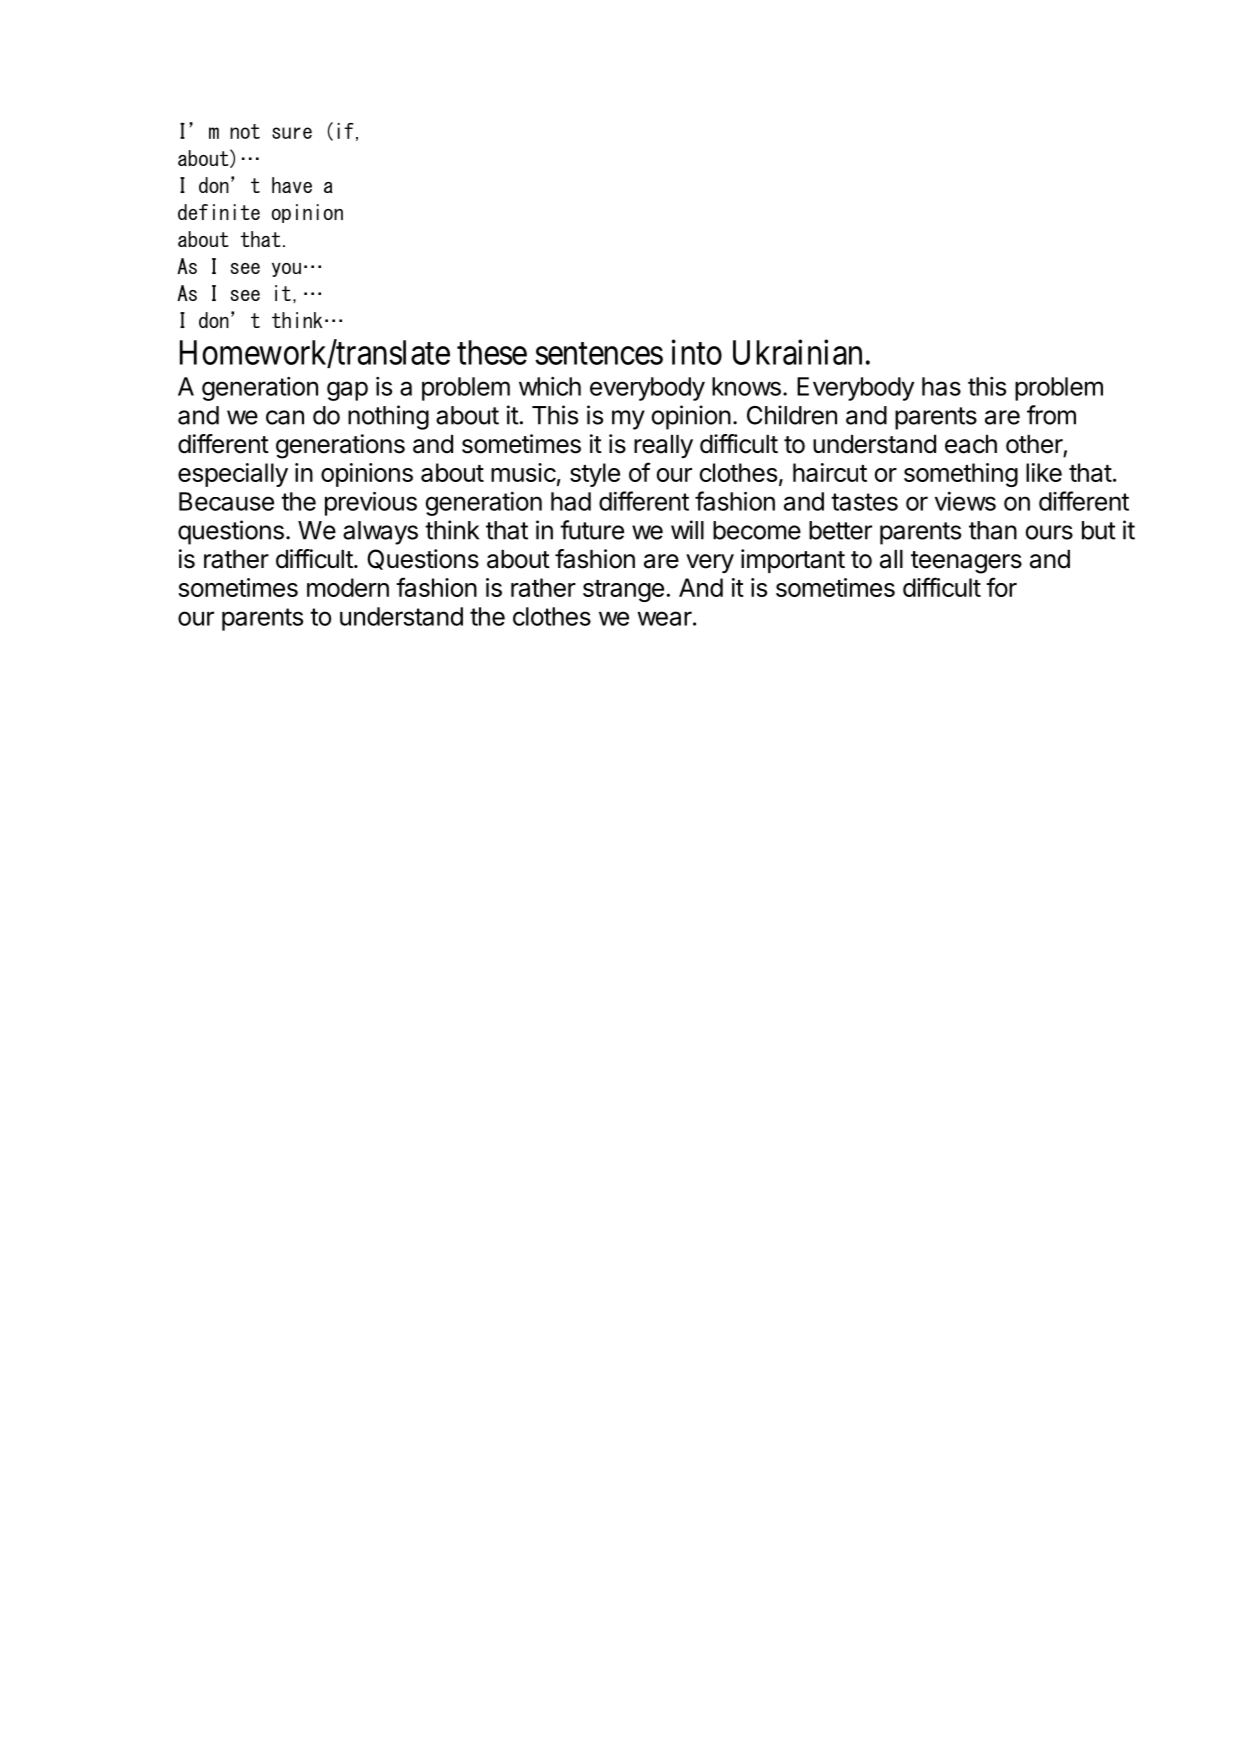 The height and width of the screenshot is (1754, 1240). Describe the element at coordinates (292, 185) in the screenshot. I see `have` at that location.
